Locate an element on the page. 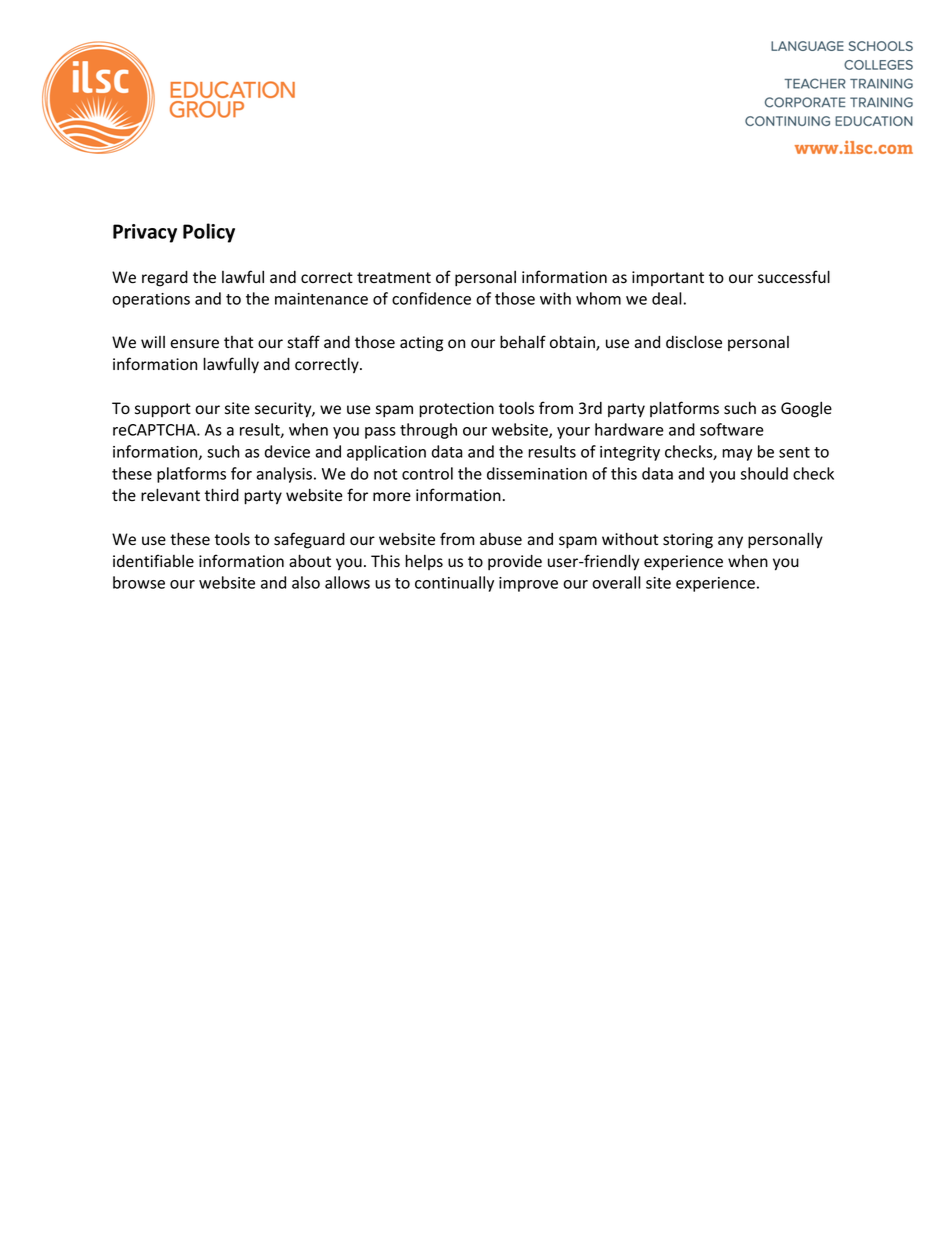 This image has height=1233, width=952. identifiable is located at coordinates (153, 561).
